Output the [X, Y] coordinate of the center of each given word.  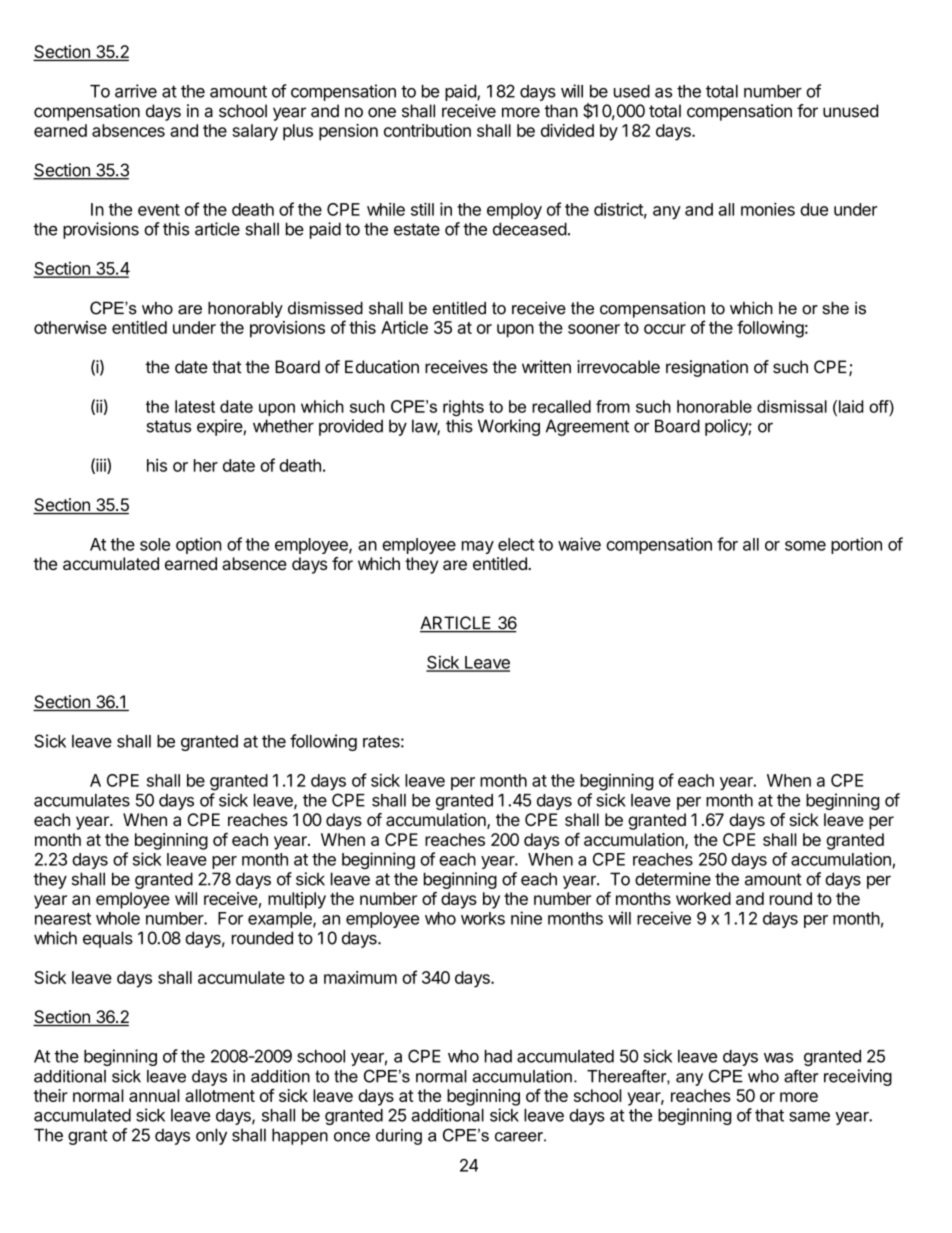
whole [118, 918]
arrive [136, 91]
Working [509, 427]
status [168, 426]
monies [768, 209]
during [399, 1137]
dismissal [792, 406]
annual [154, 1095]
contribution [427, 130]
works [483, 918]
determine [673, 879]
